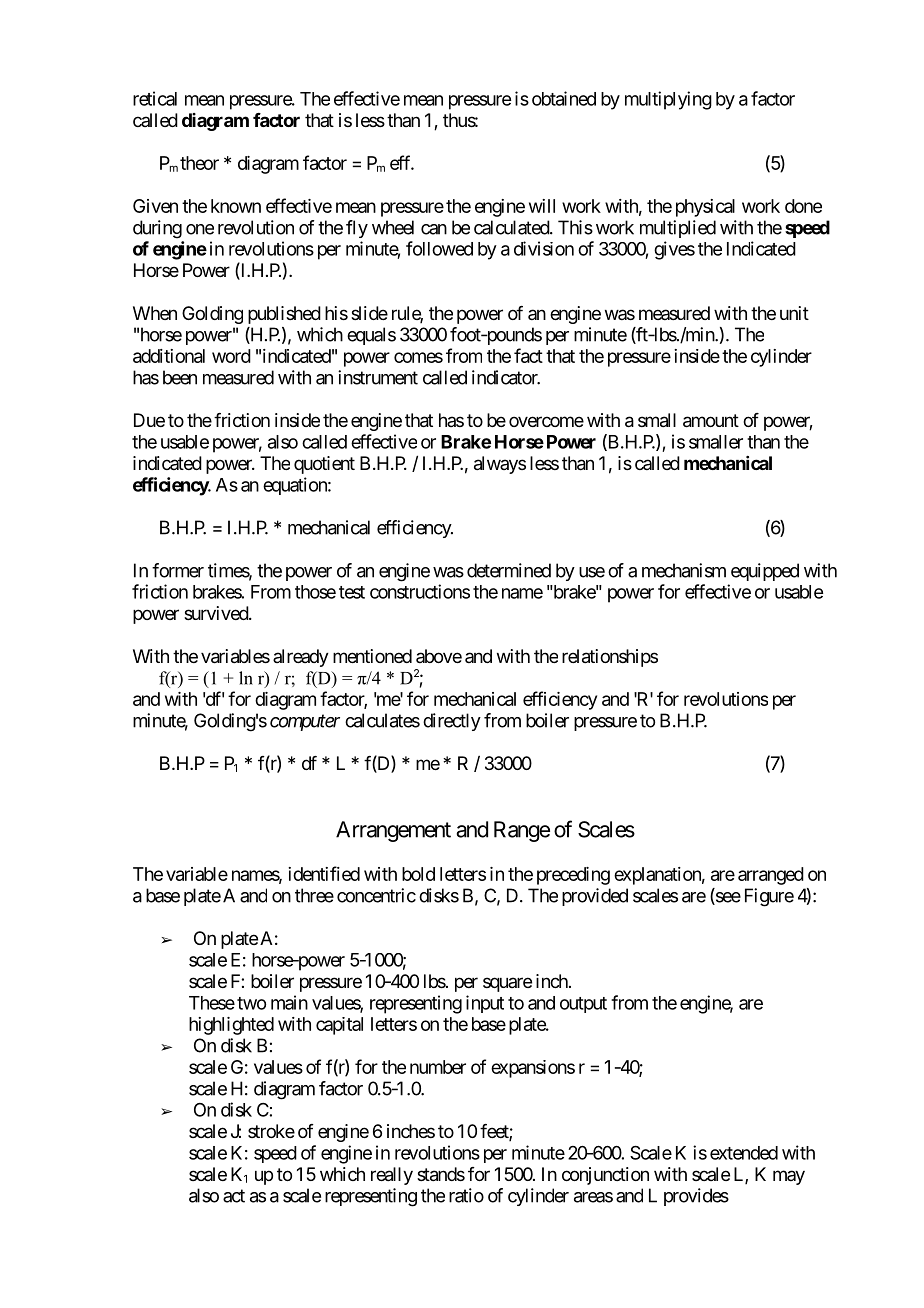  Describe the element at coordinates (705, 208) in the screenshot. I see `physical` at that location.
